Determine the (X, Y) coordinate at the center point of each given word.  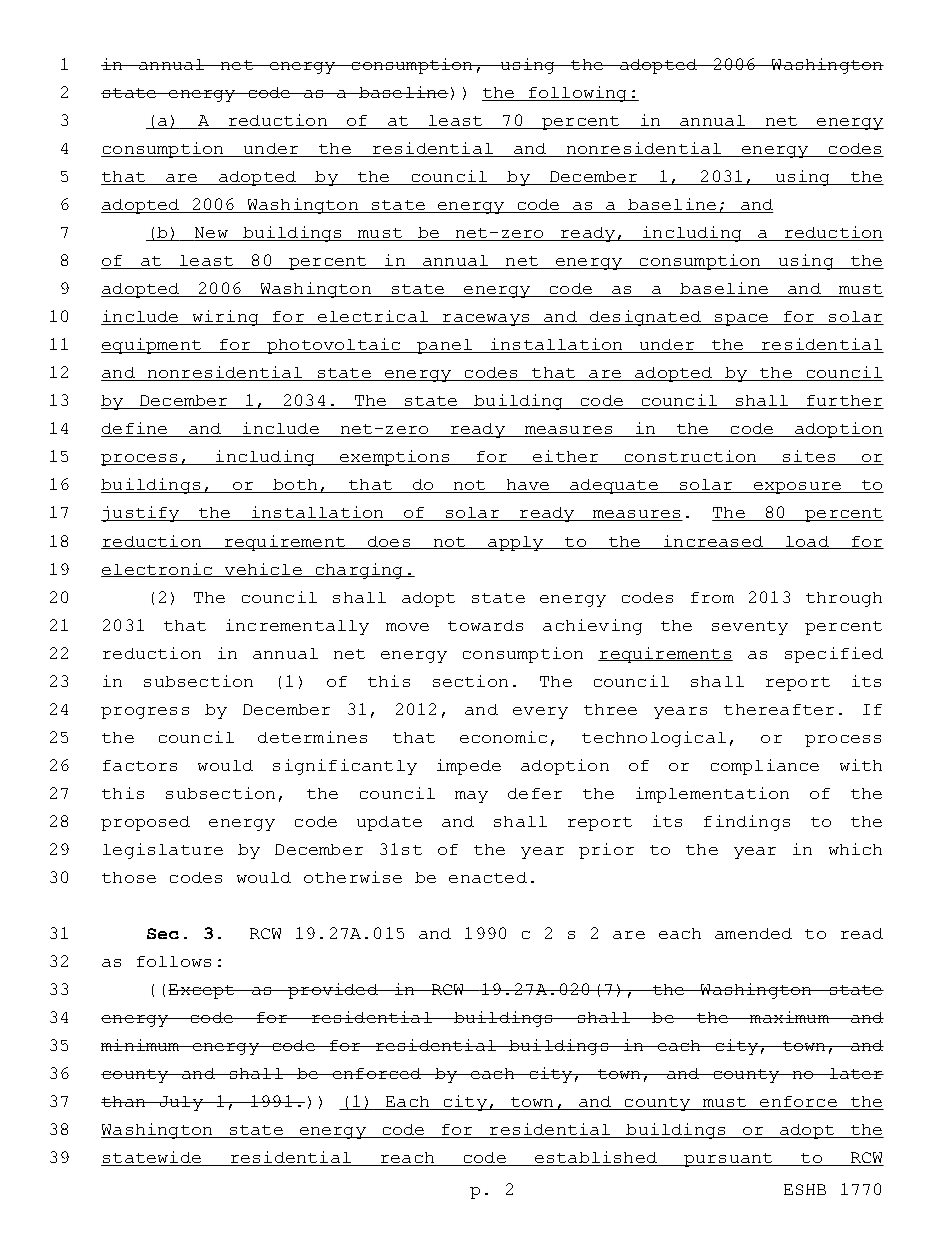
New (211, 234)
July (181, 1103)
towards (485, 625)
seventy (750, 628)
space (741, 320)
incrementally (297, 627)
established (595, 1158)
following (577, 94)
